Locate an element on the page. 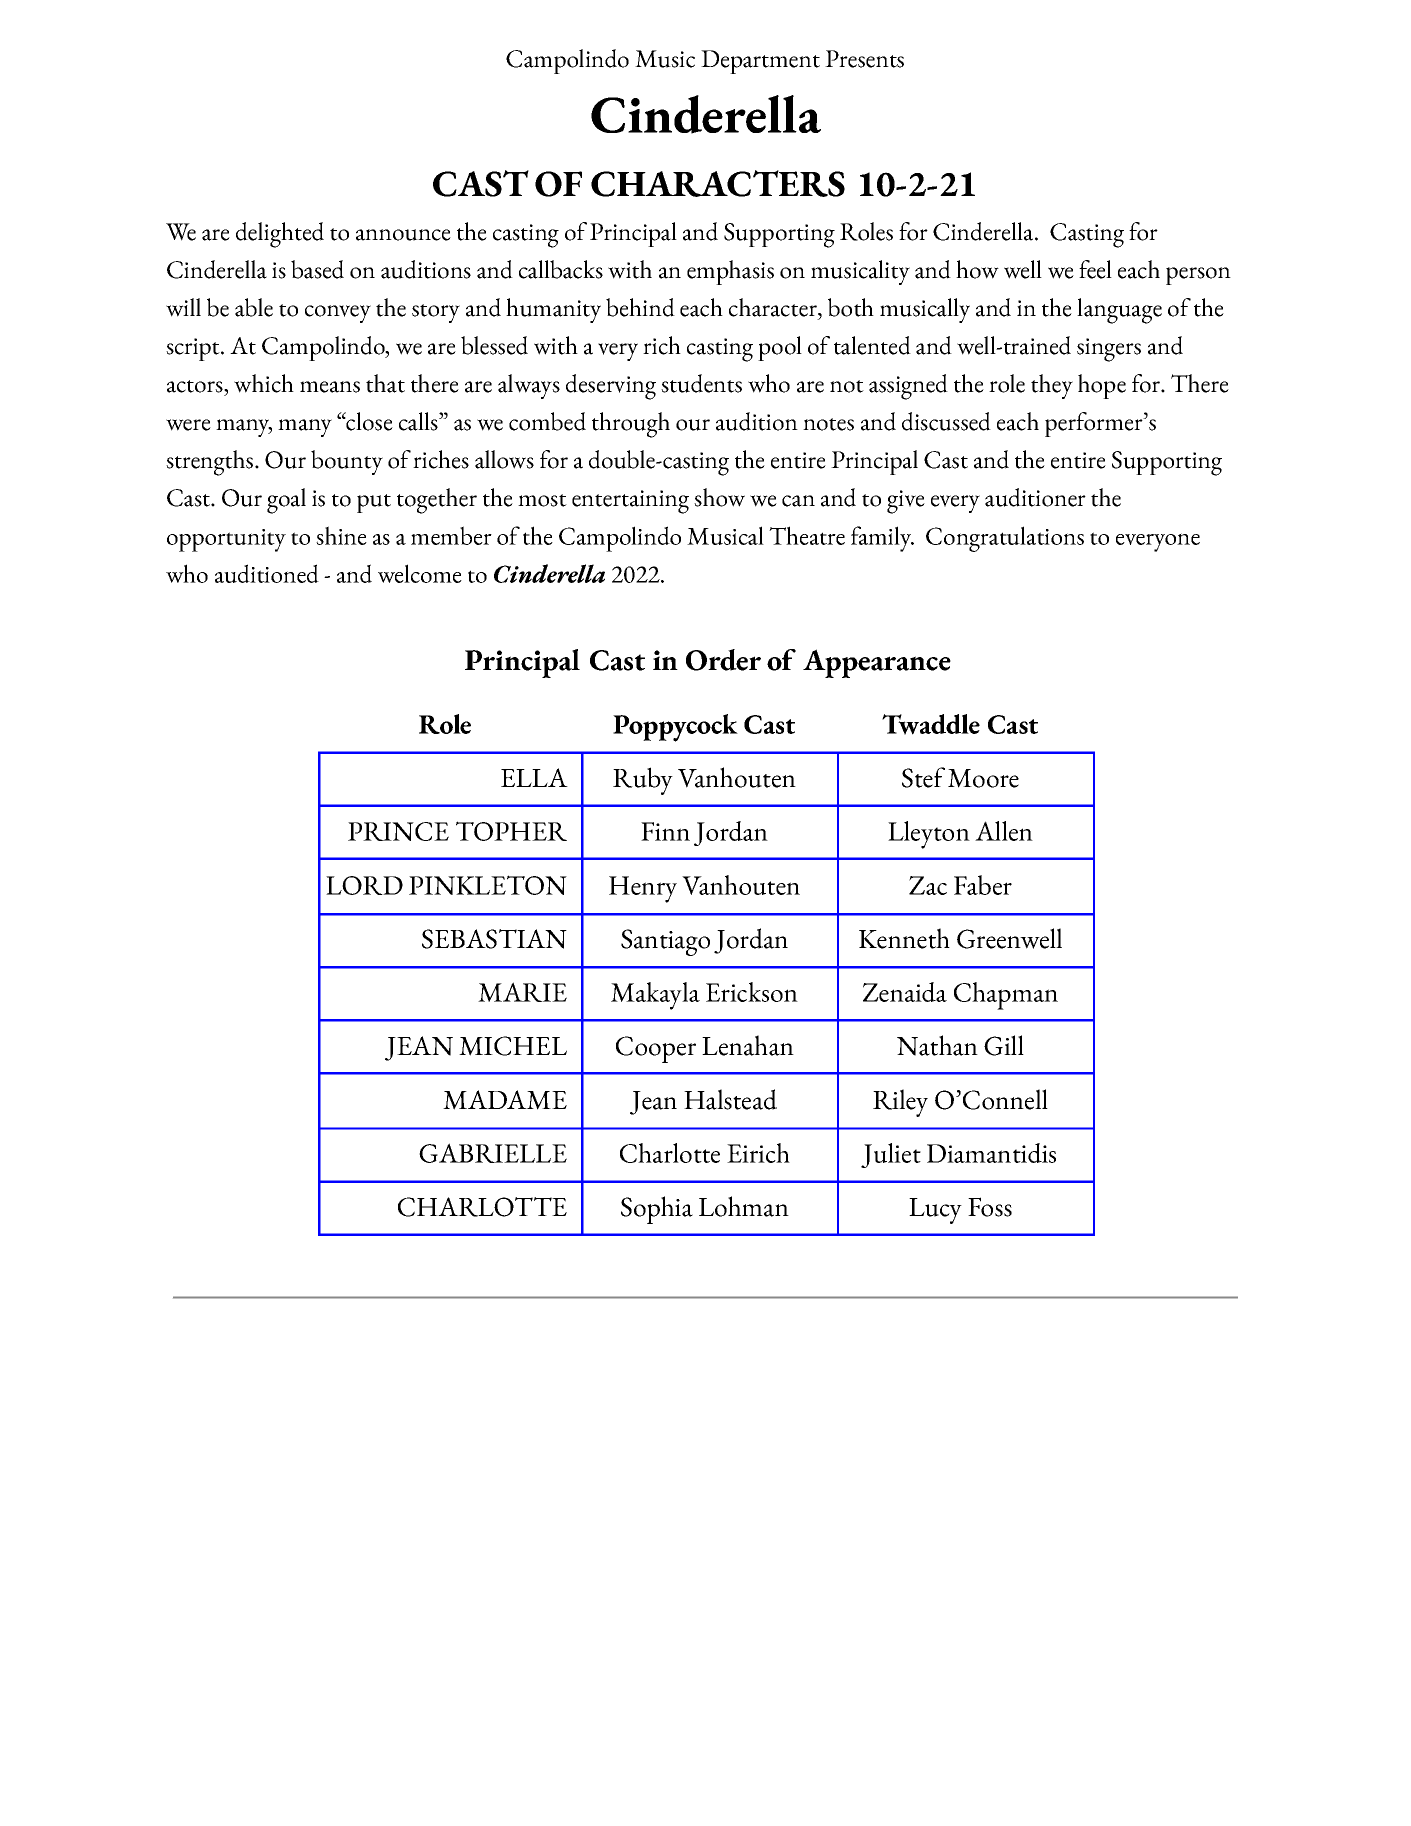 This image has width=1411, height=1826. Department is located at coordinates (760, 62).
